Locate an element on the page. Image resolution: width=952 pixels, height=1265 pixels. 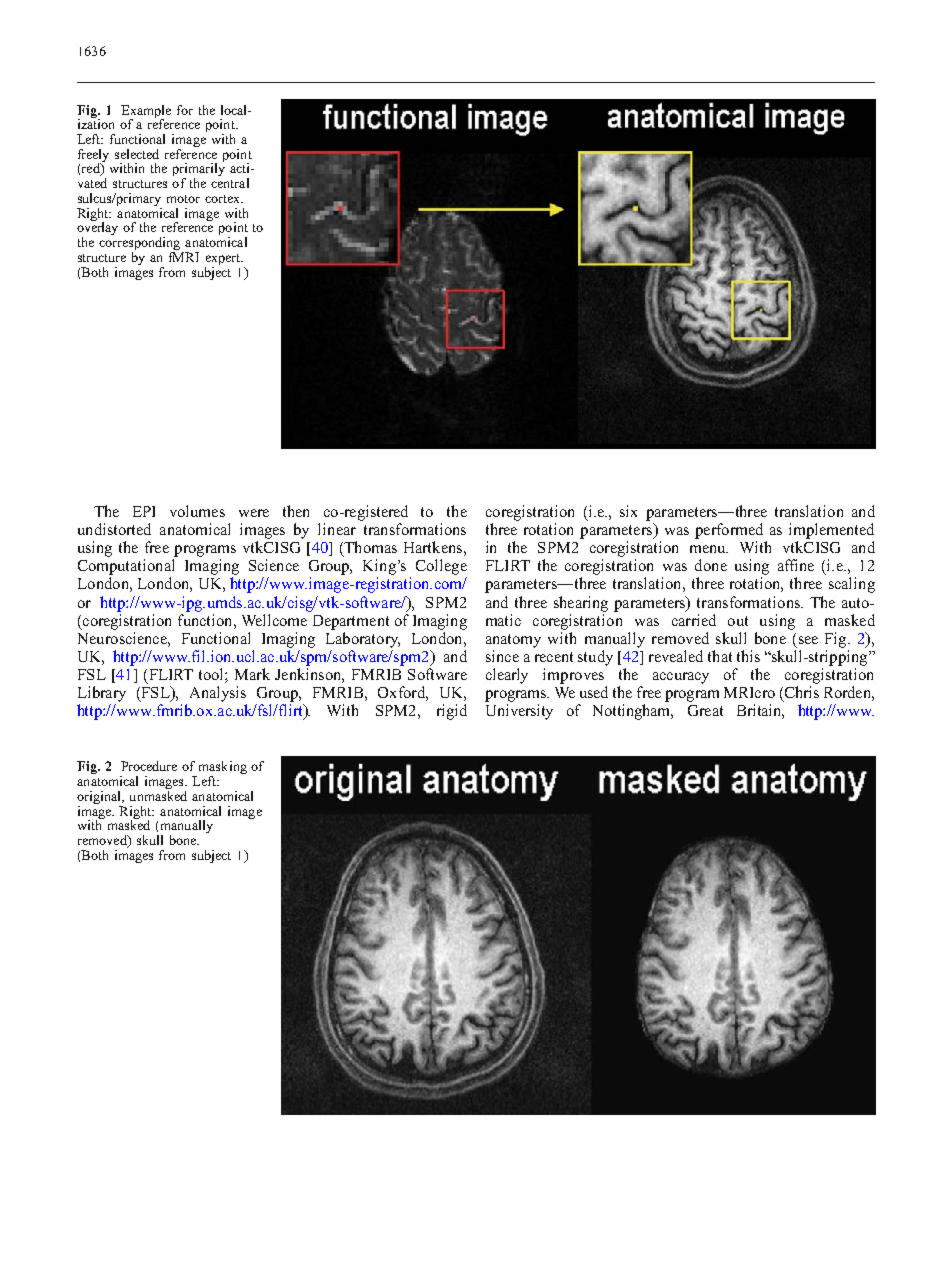
performed is located at coordinates (729, 531).
